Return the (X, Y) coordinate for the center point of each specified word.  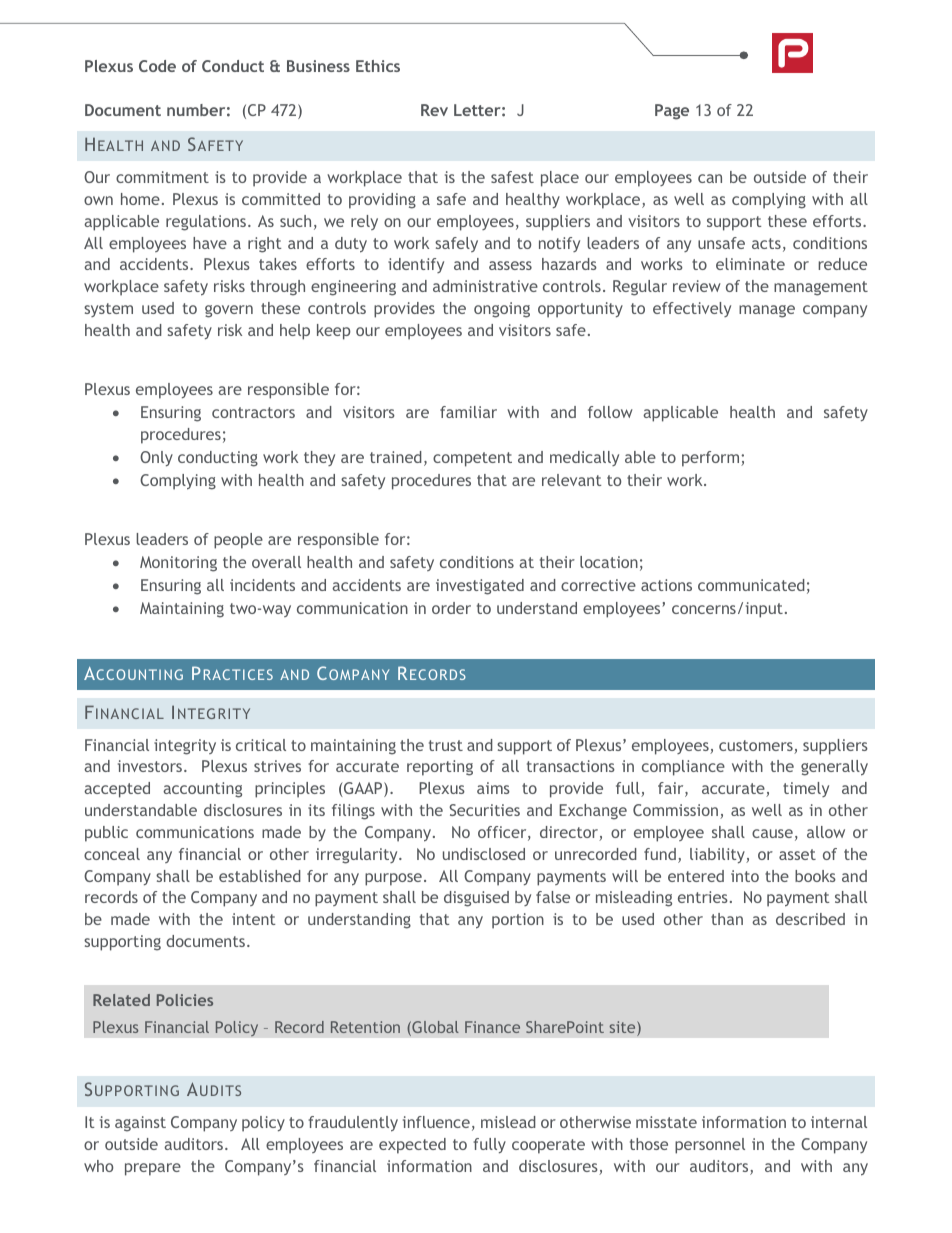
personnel (710, 1146)
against (140, 1124)
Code (157, 66)
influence (436, 1122)
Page (672, 112)
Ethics (378, 66)
